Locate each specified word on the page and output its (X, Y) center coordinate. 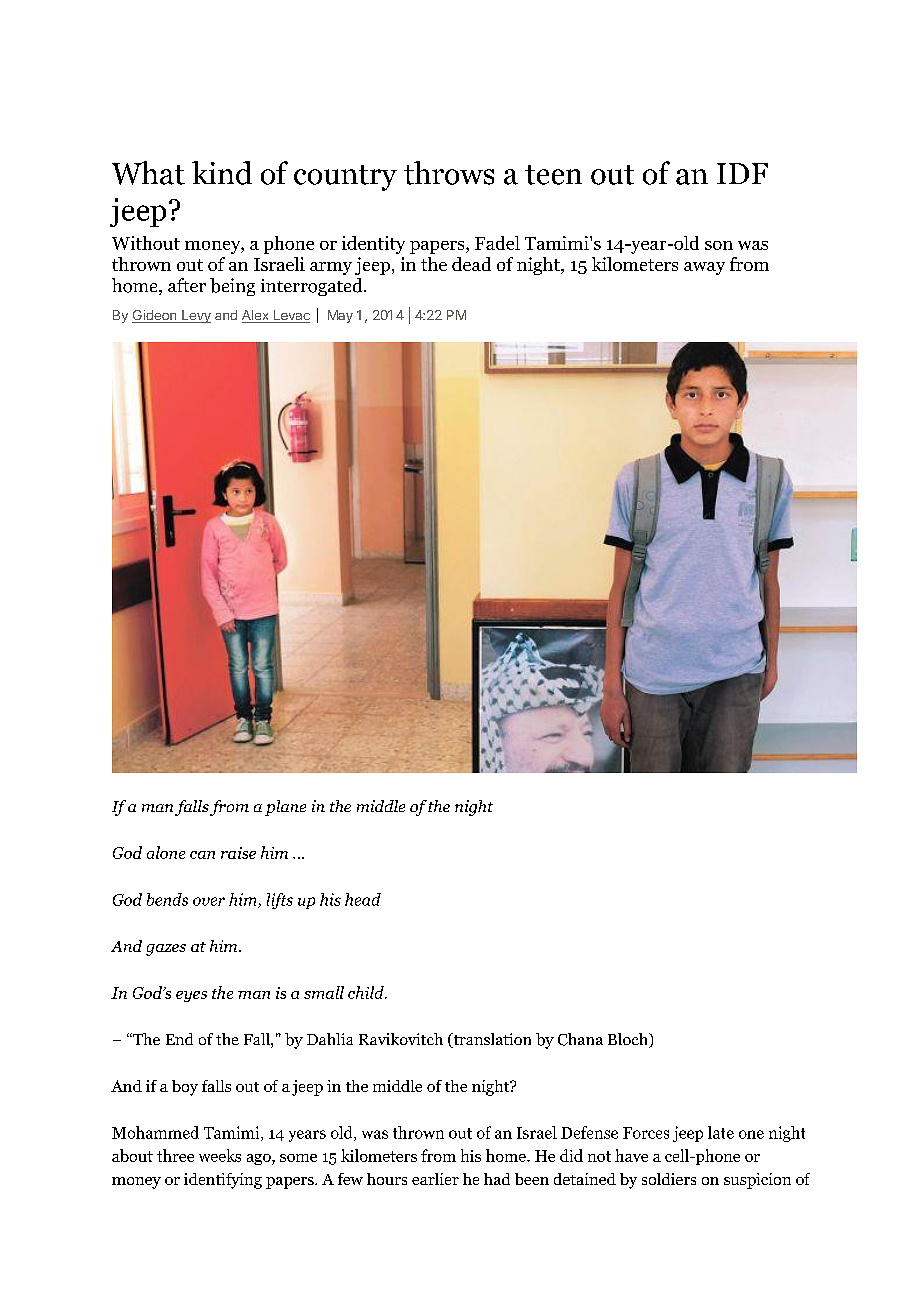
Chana (580, 1039)
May (340, 316)
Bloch (629, 1040)
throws (449, 173)
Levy (195, 316)
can (202, 855)
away (704, 268)
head (363, 899)
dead (471, 264)
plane (285, 808)
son (719, 245)
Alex (256, 316)
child (367, 992)
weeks (220, 1155)
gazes (166, 950)
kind (222, 173)
